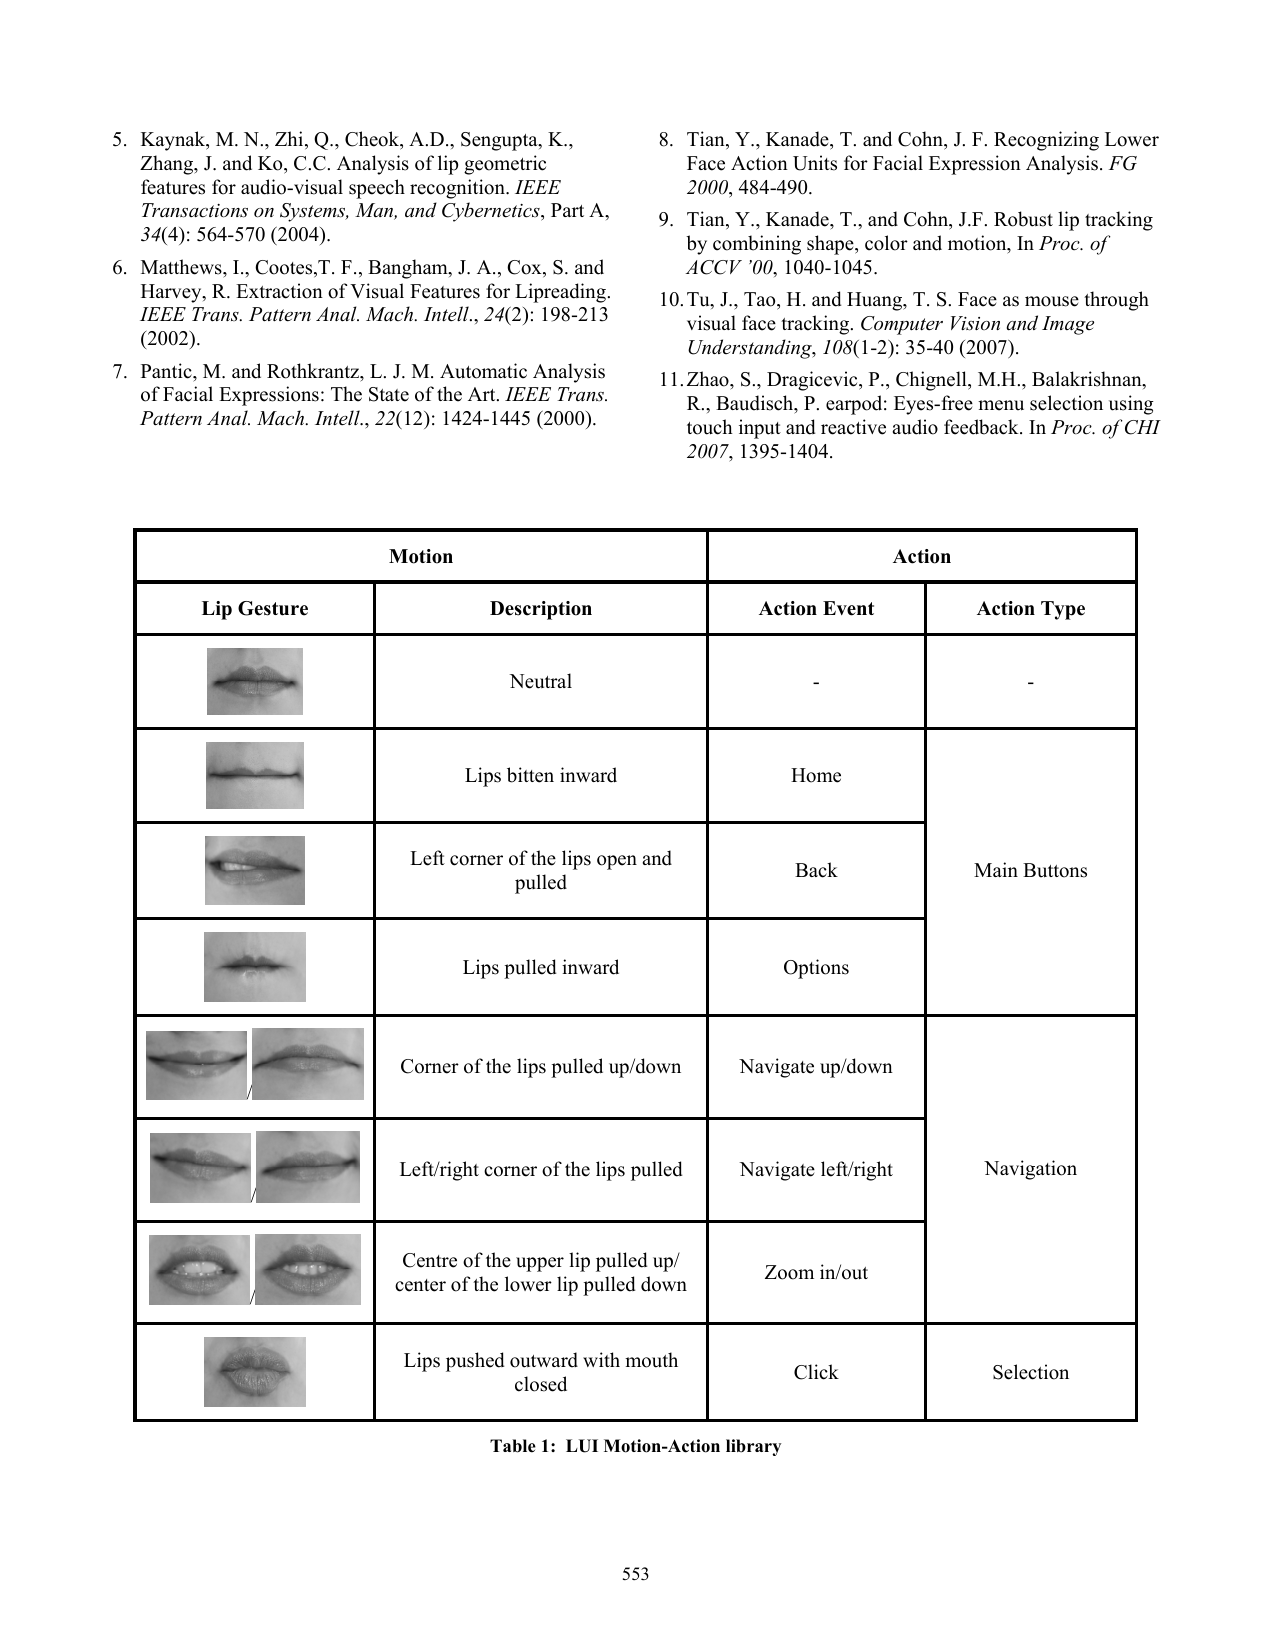 Image resolution: width=1272 pixels, height=1646 pixels. I want to click on Part, so click(567, 210).
